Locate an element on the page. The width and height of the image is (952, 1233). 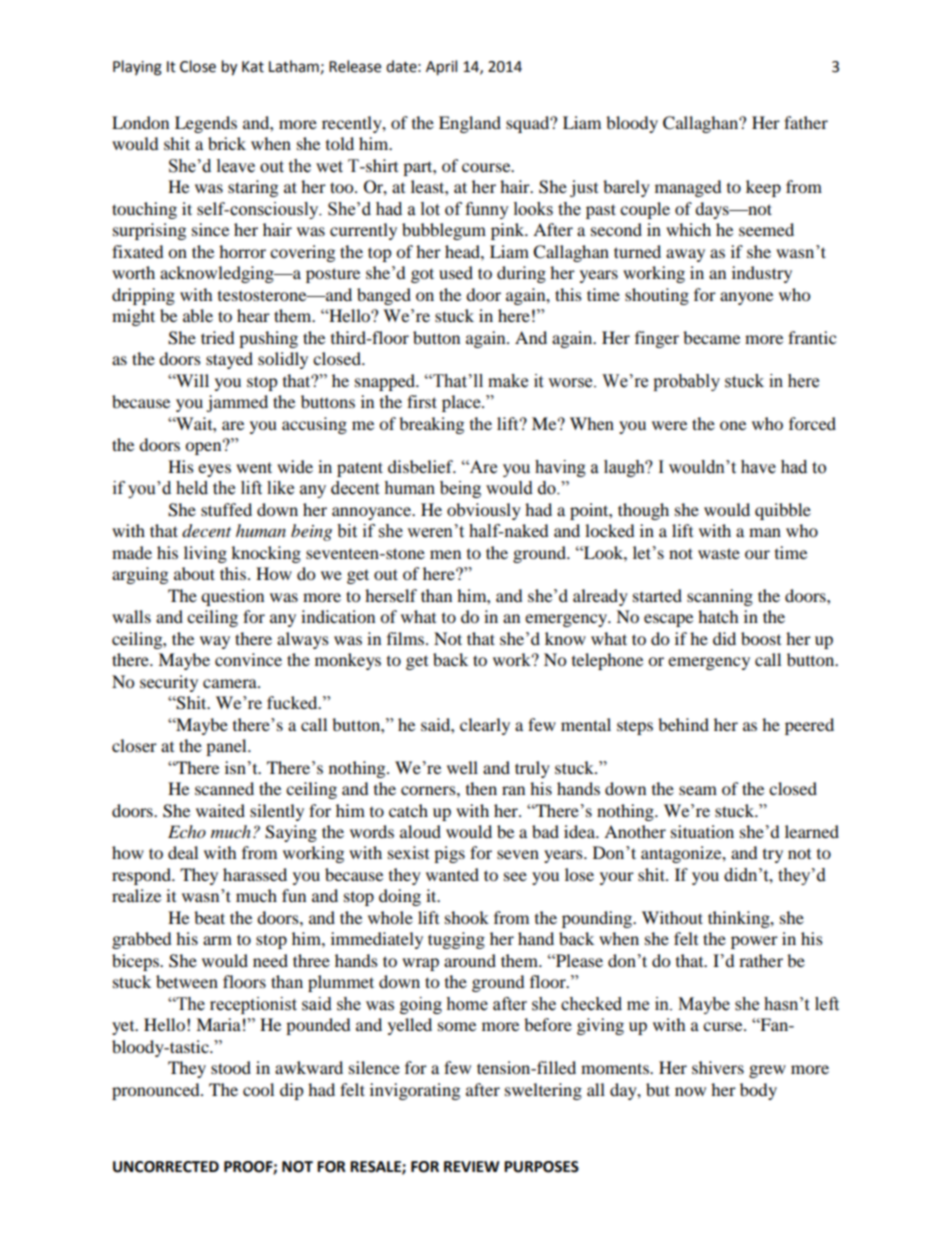
hatch is located at coordinates (718, 616).
